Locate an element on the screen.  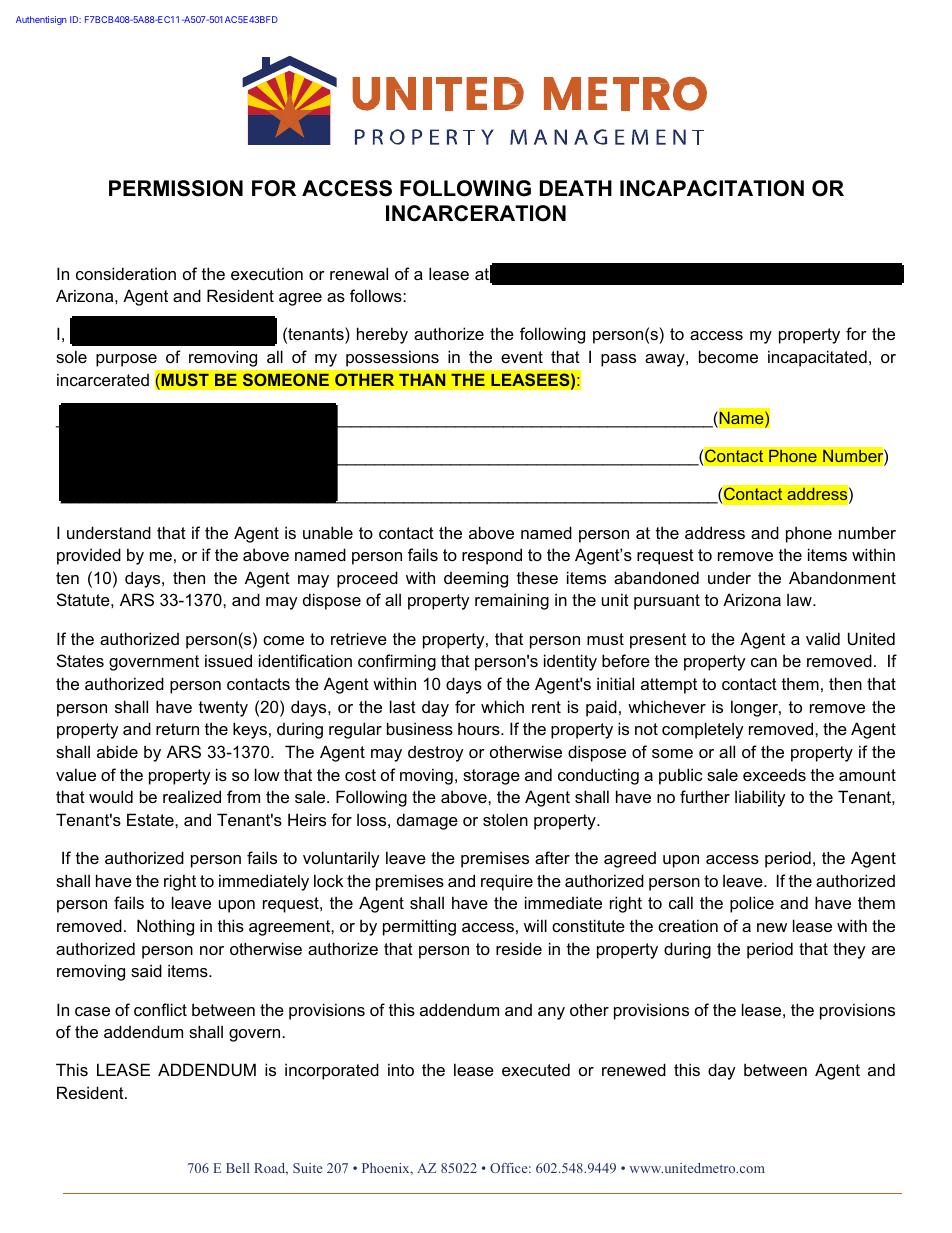
PERMISSION is located at coordinates (176, 188).
